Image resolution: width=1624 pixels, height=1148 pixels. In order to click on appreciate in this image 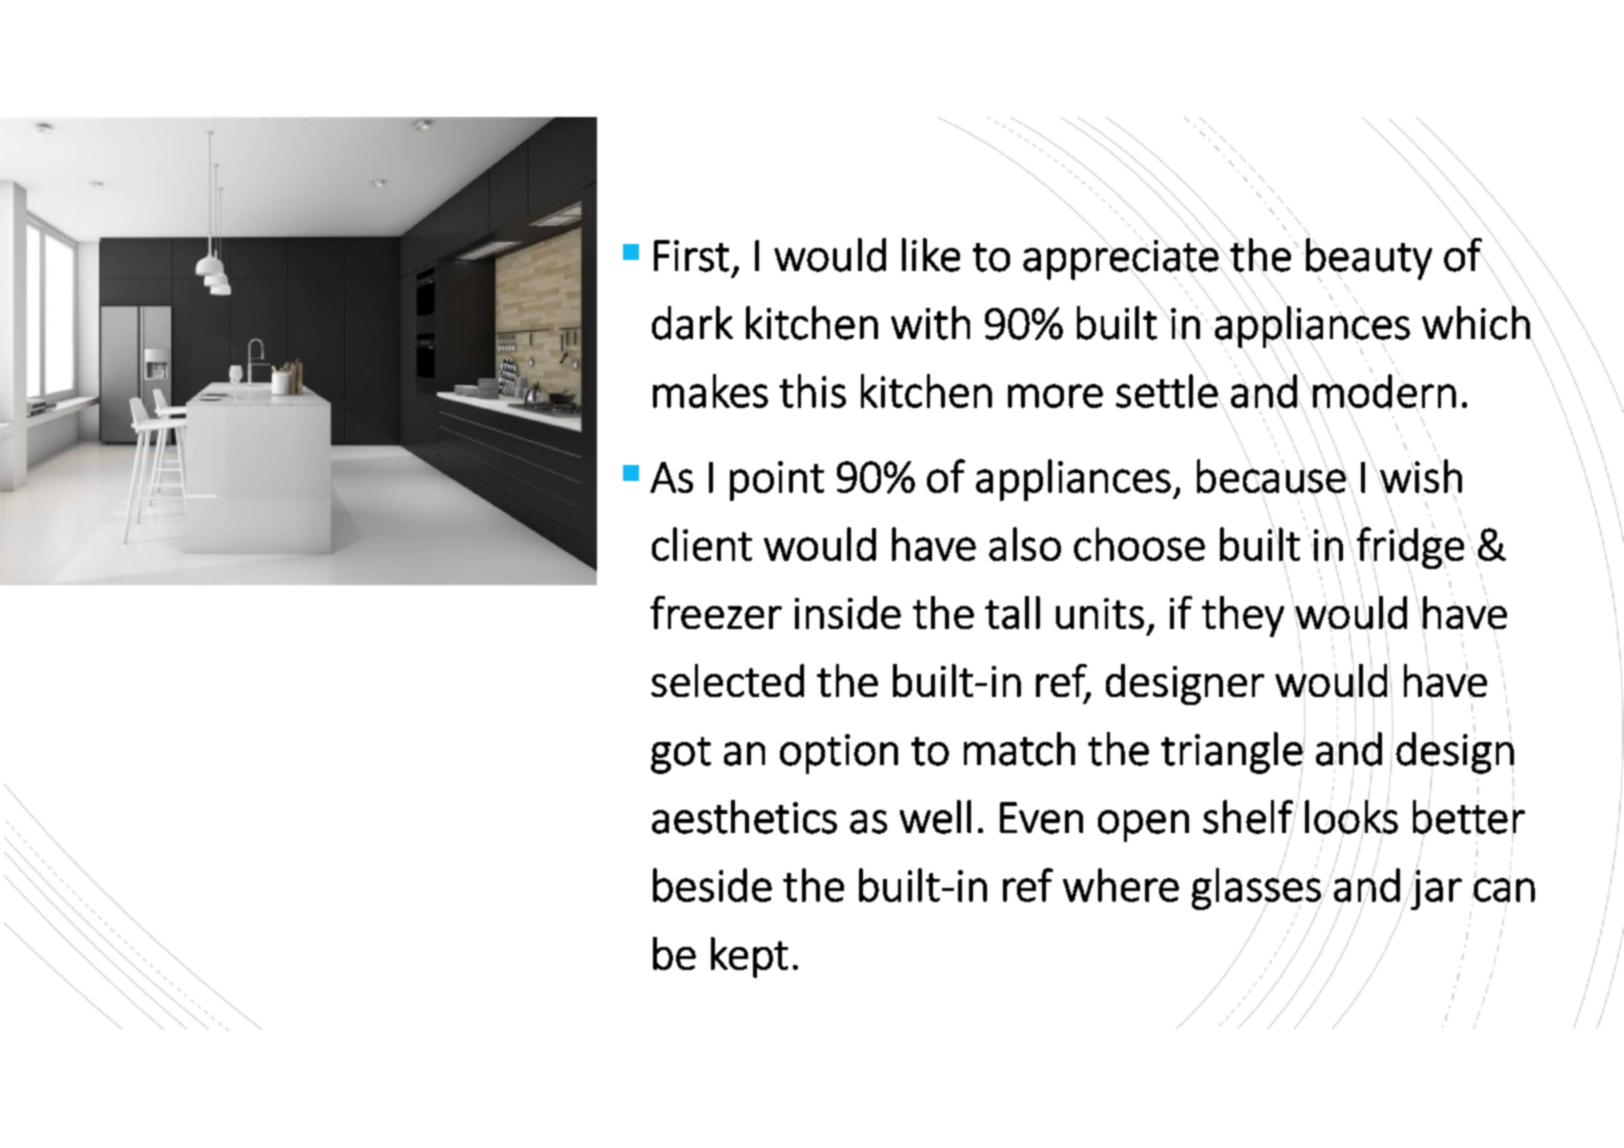, I will do `click(1121, 259)`.
